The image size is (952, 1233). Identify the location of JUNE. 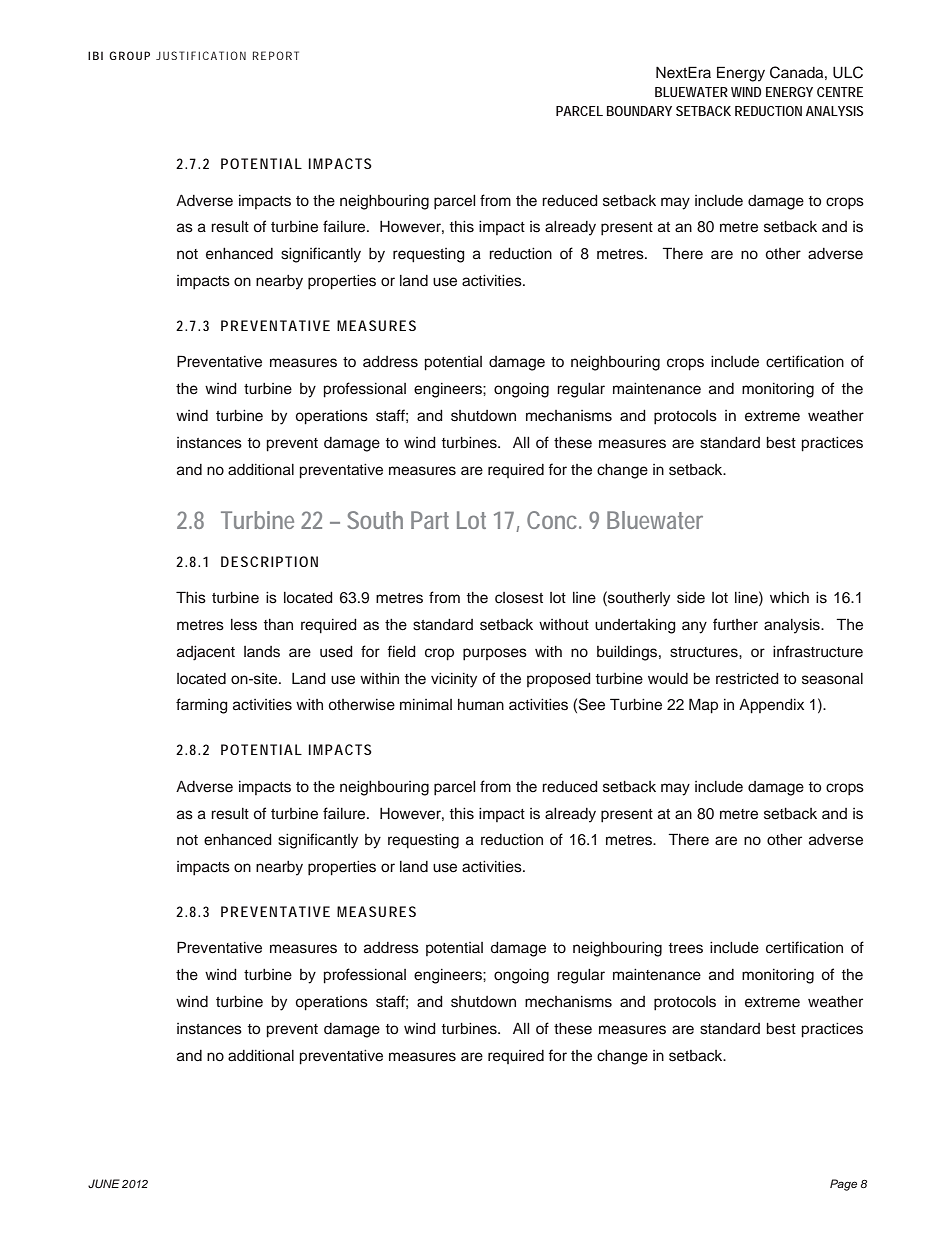
(104, 1183).
